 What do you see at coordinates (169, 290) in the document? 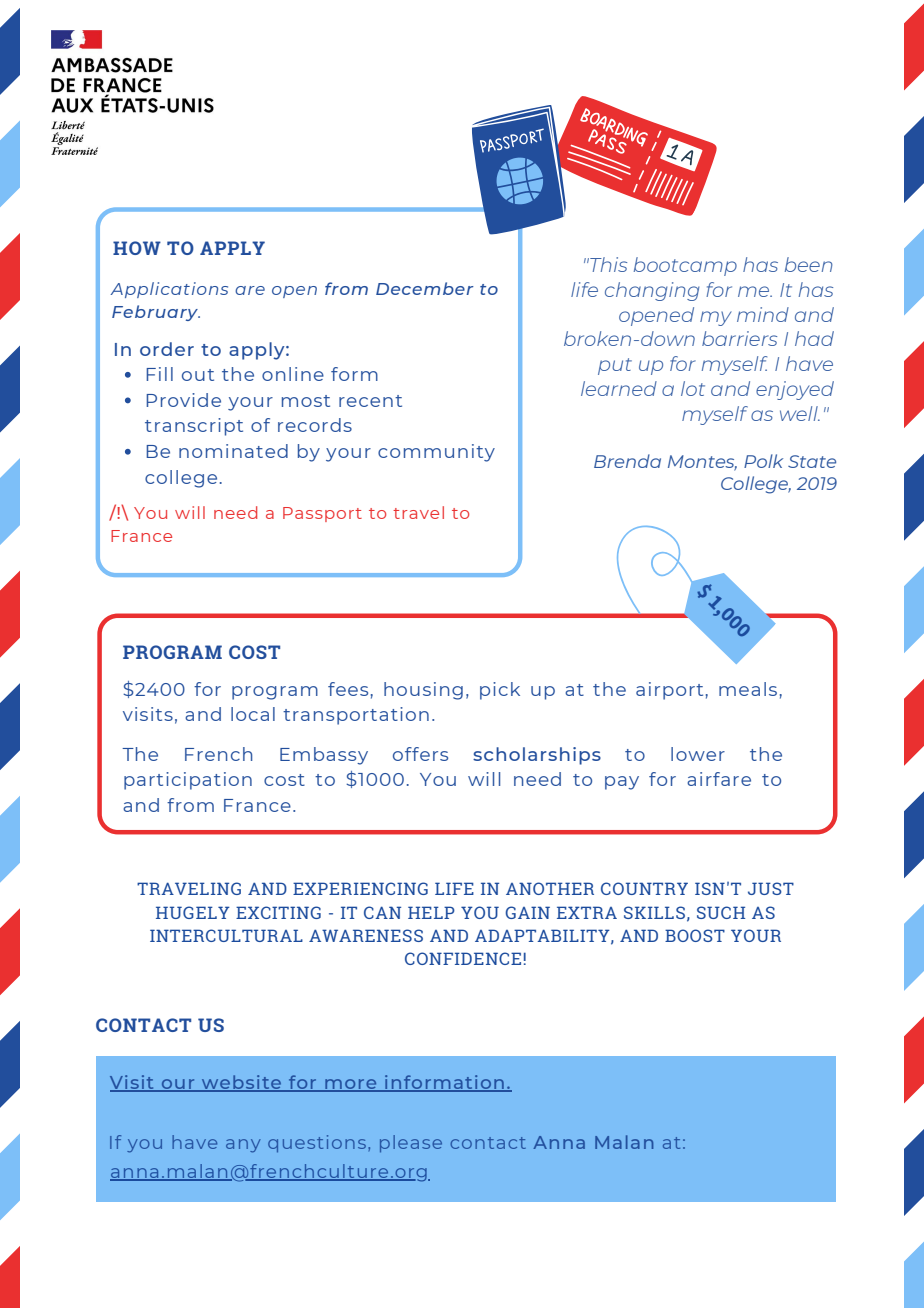
I see `Applications` at bounding box center [169, 290].
